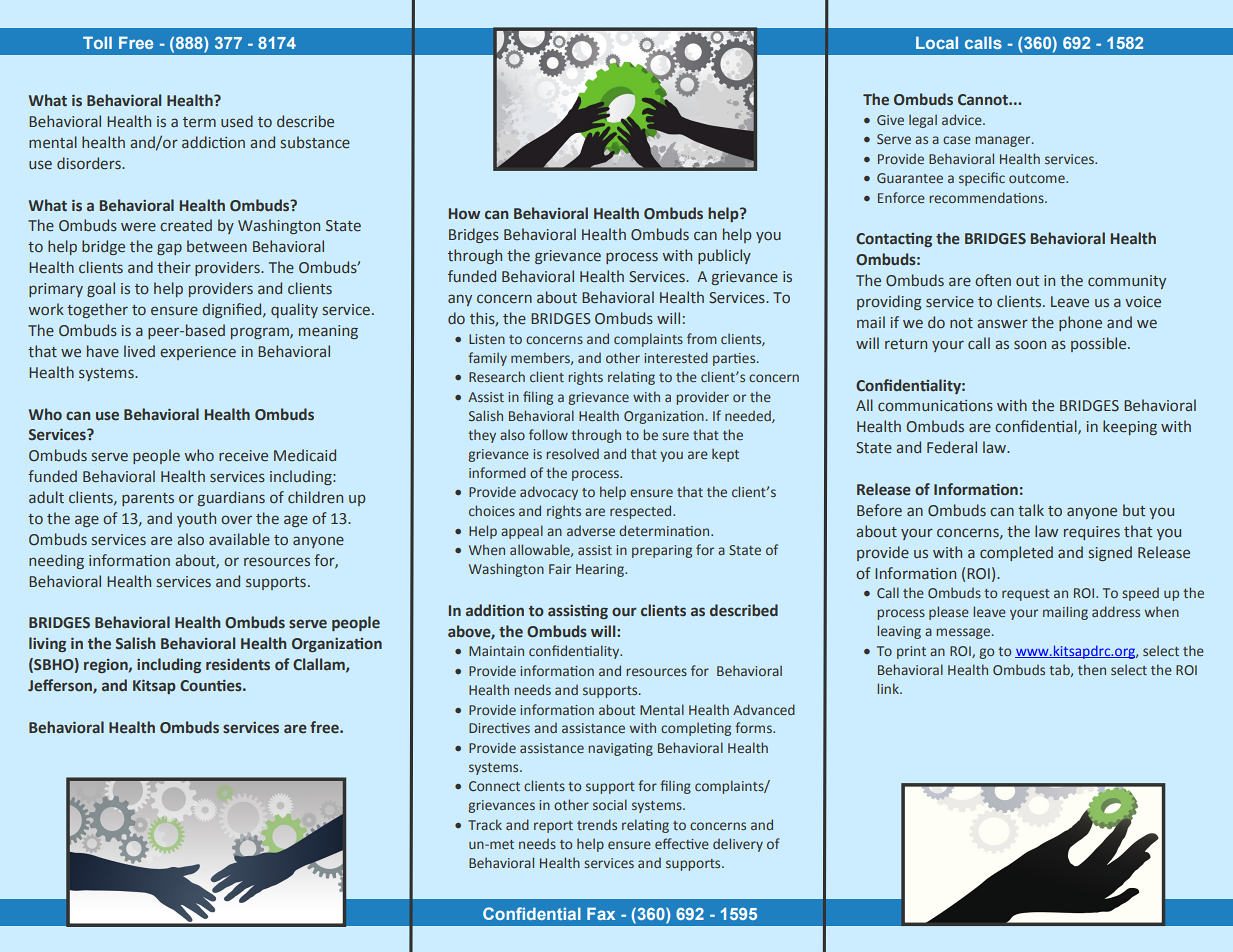 This image has height=952, width=1233. I want to click on Fax, so click(601, 913).
